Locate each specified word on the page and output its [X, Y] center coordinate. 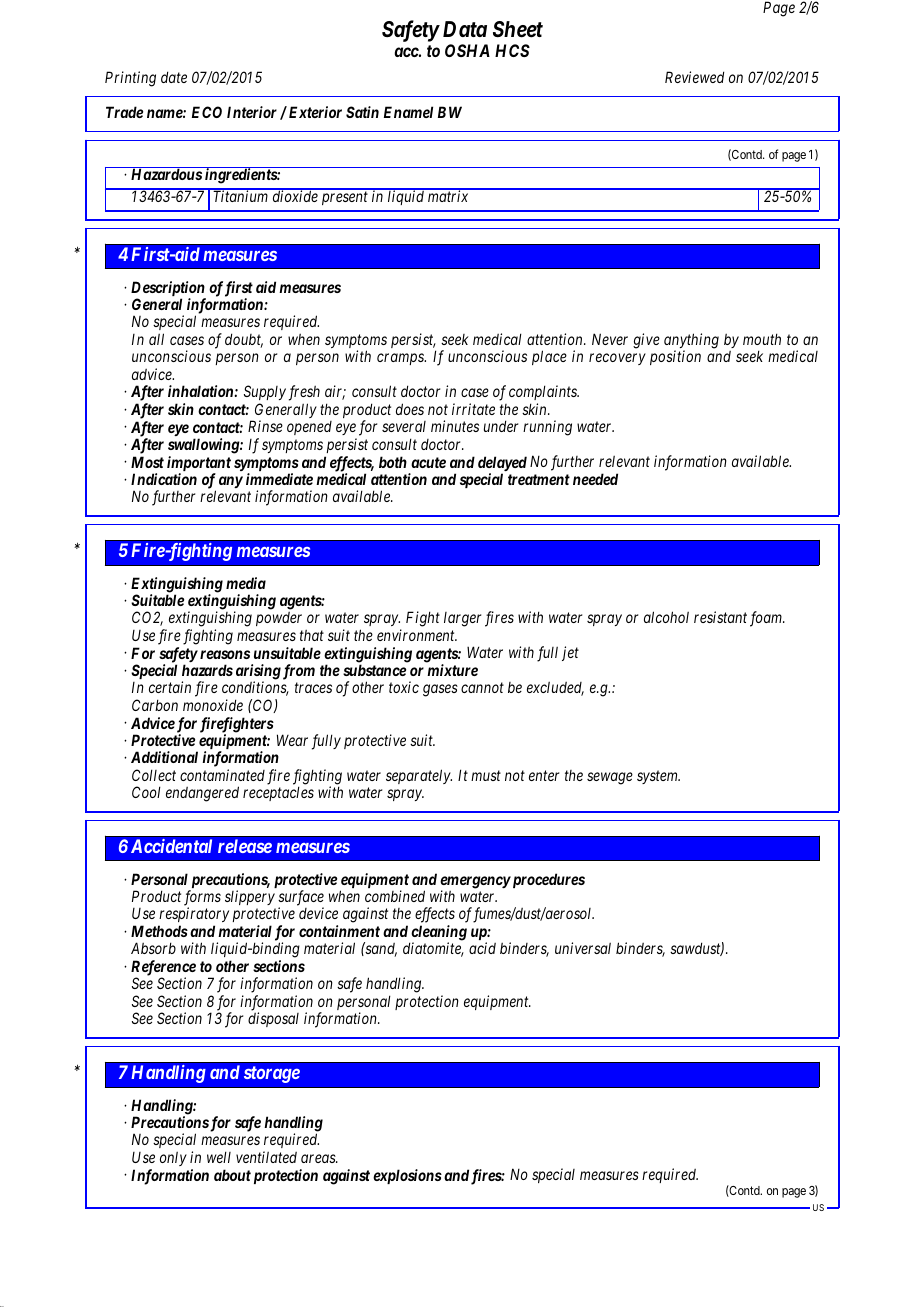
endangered [202, 794]
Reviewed [694, 77]
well [219, 1157]
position [675, 357]
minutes [455, 426]
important [199, 465]
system [658, 777]
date [174, 77]
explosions [407, 1176]
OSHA [467, 50]
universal [583, 948]
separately [419, 776]
